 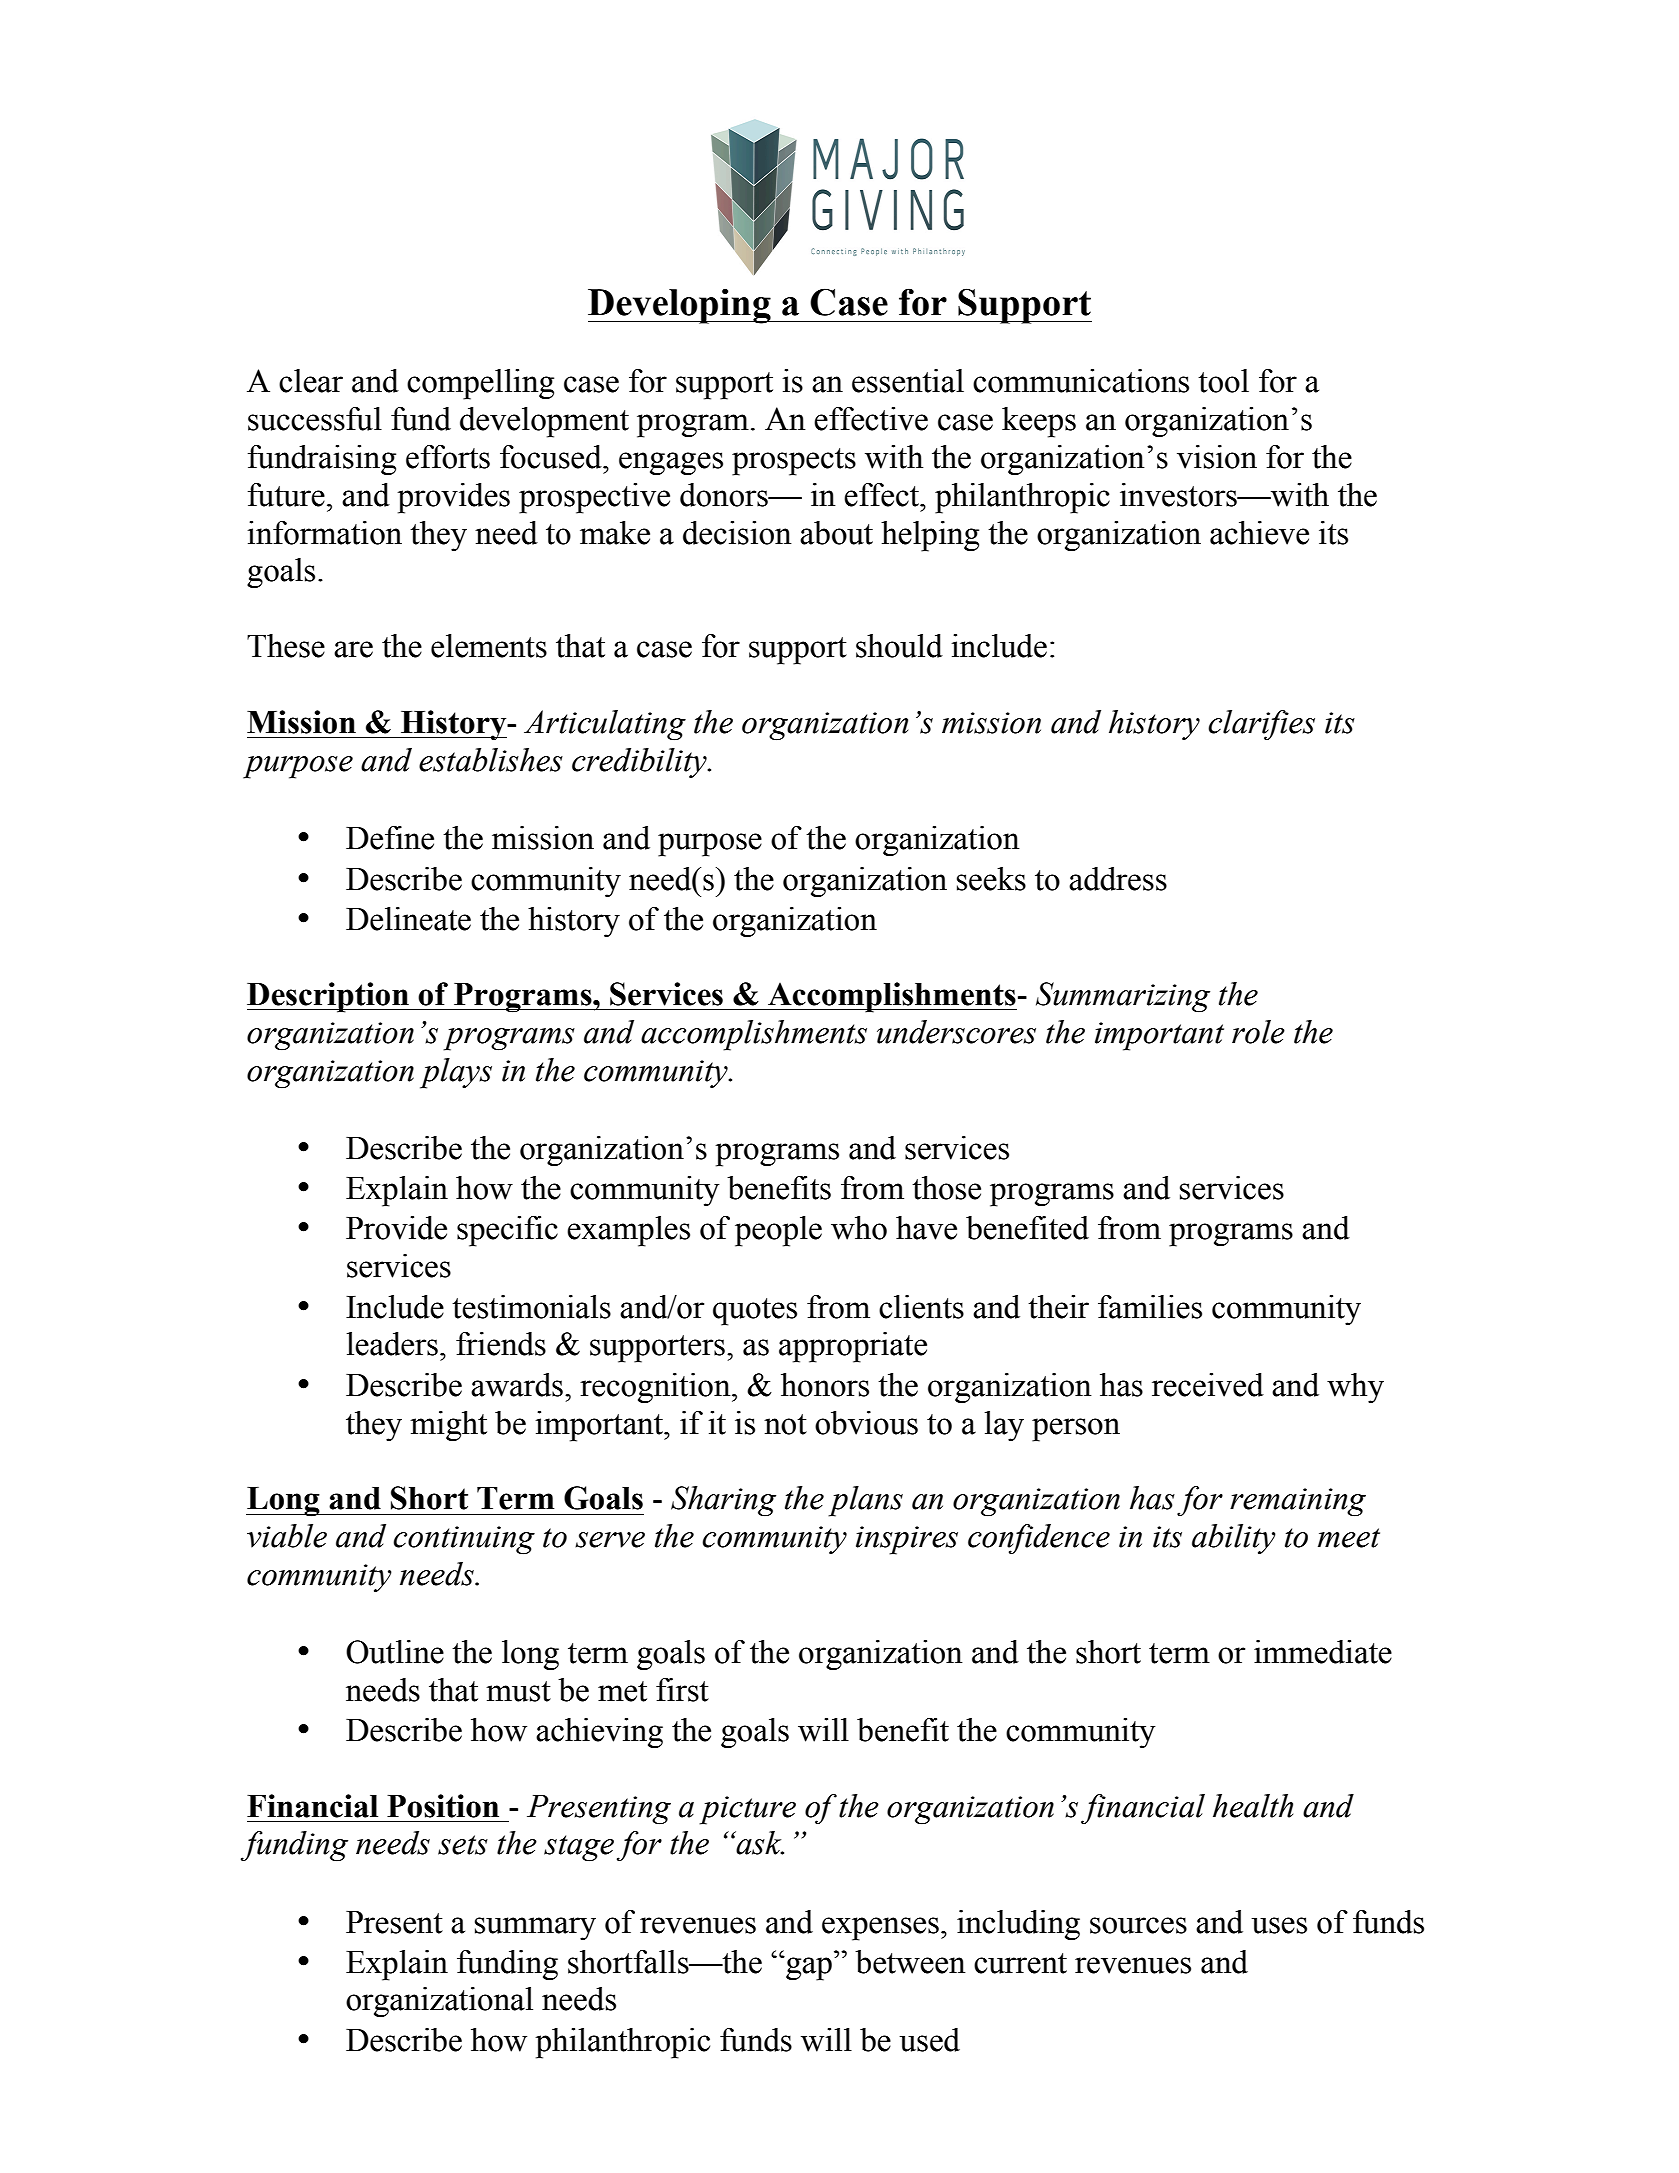 What do you see at coordinates (859, 1228) in the screenshot?
I see `who` at bounding box center [859, 1228].
